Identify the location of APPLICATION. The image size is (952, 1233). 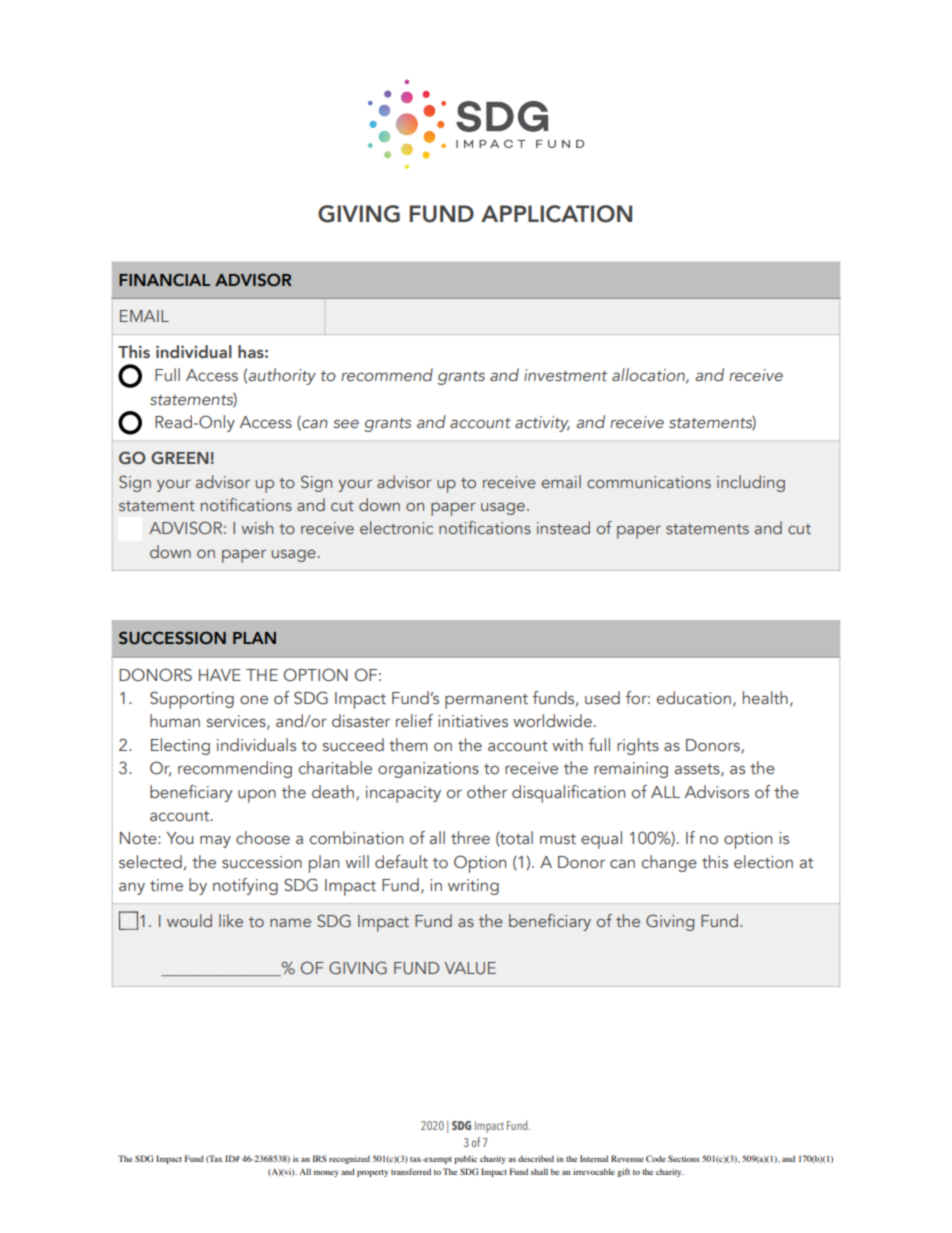
(556, 214).
